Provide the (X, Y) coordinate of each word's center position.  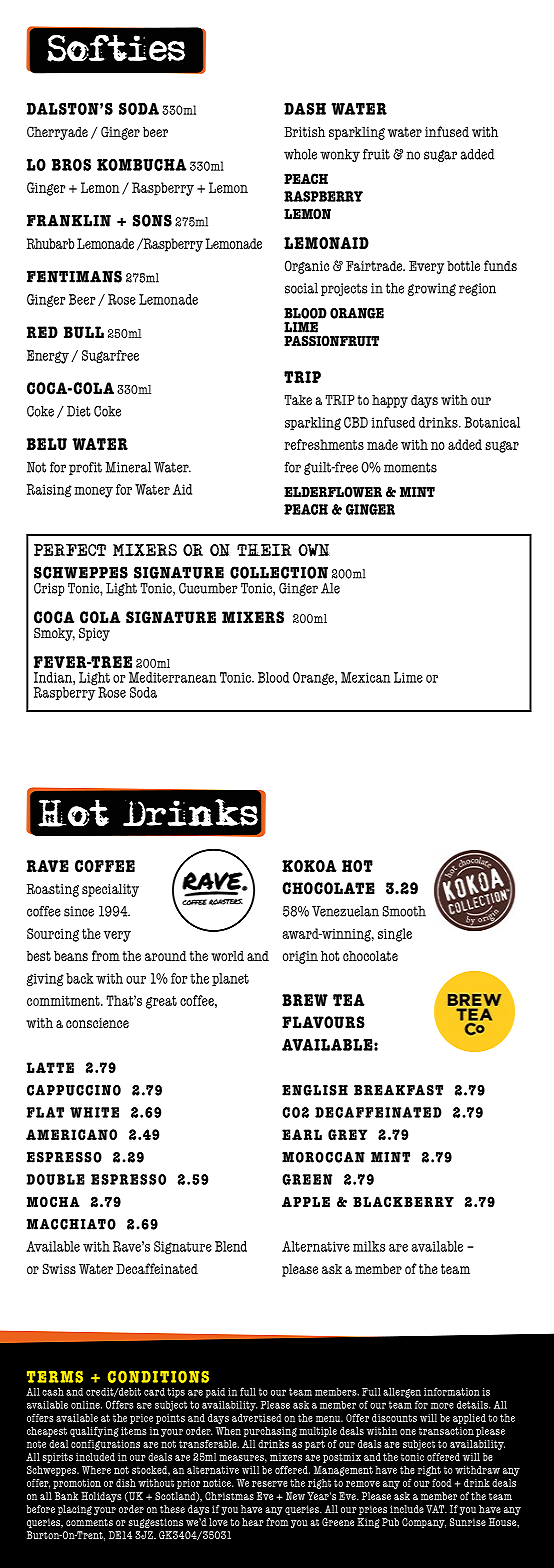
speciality (110, 890)
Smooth (404, 911)
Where (96, 1470)
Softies (116, 48)
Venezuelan (345, 911)
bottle (463, 266)
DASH (305, 109)
